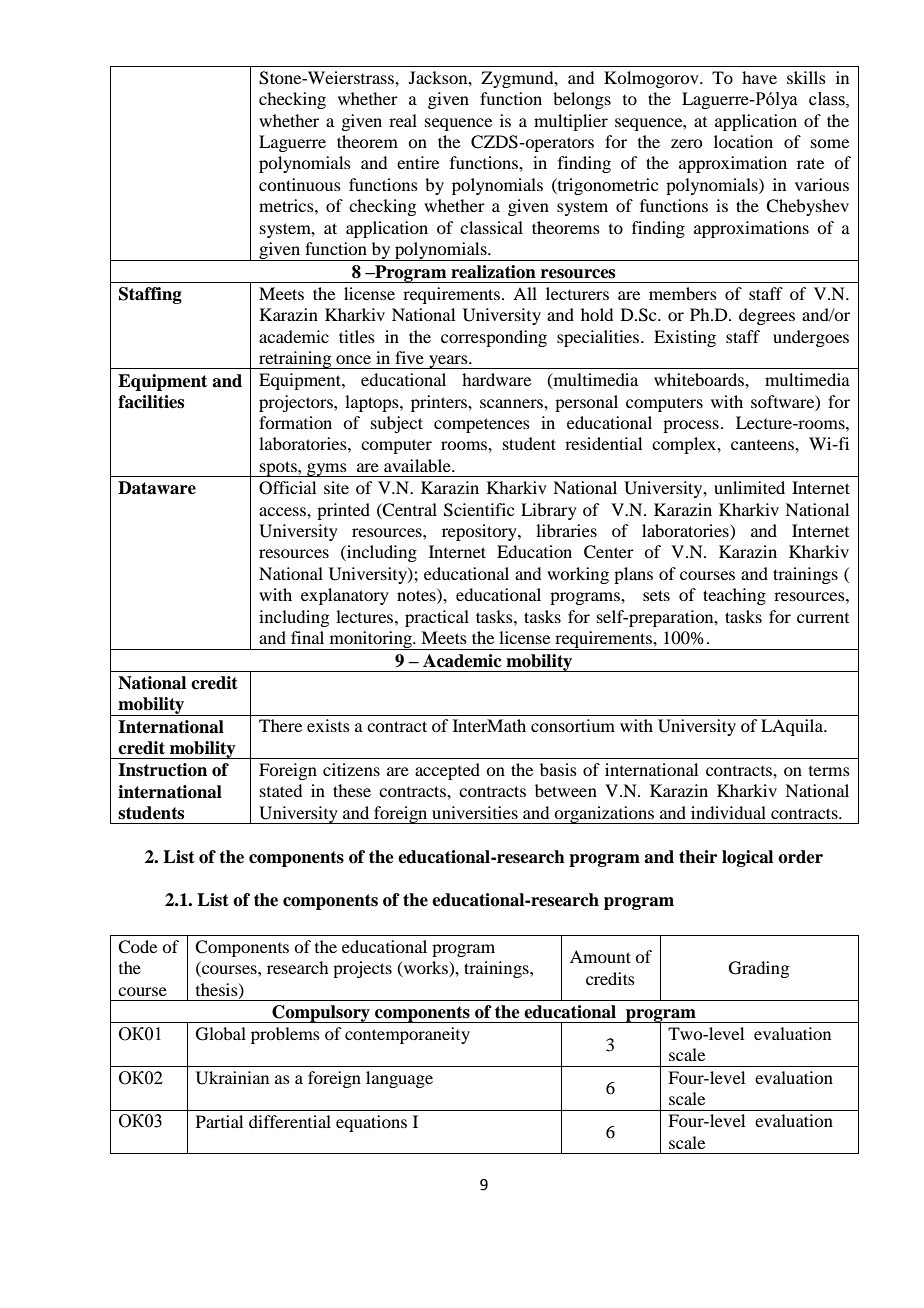 This document has width=924, height=1308. What do you see at coordinates (743, 141) in the document?
I see `location` at bounding box center [743, 141].
